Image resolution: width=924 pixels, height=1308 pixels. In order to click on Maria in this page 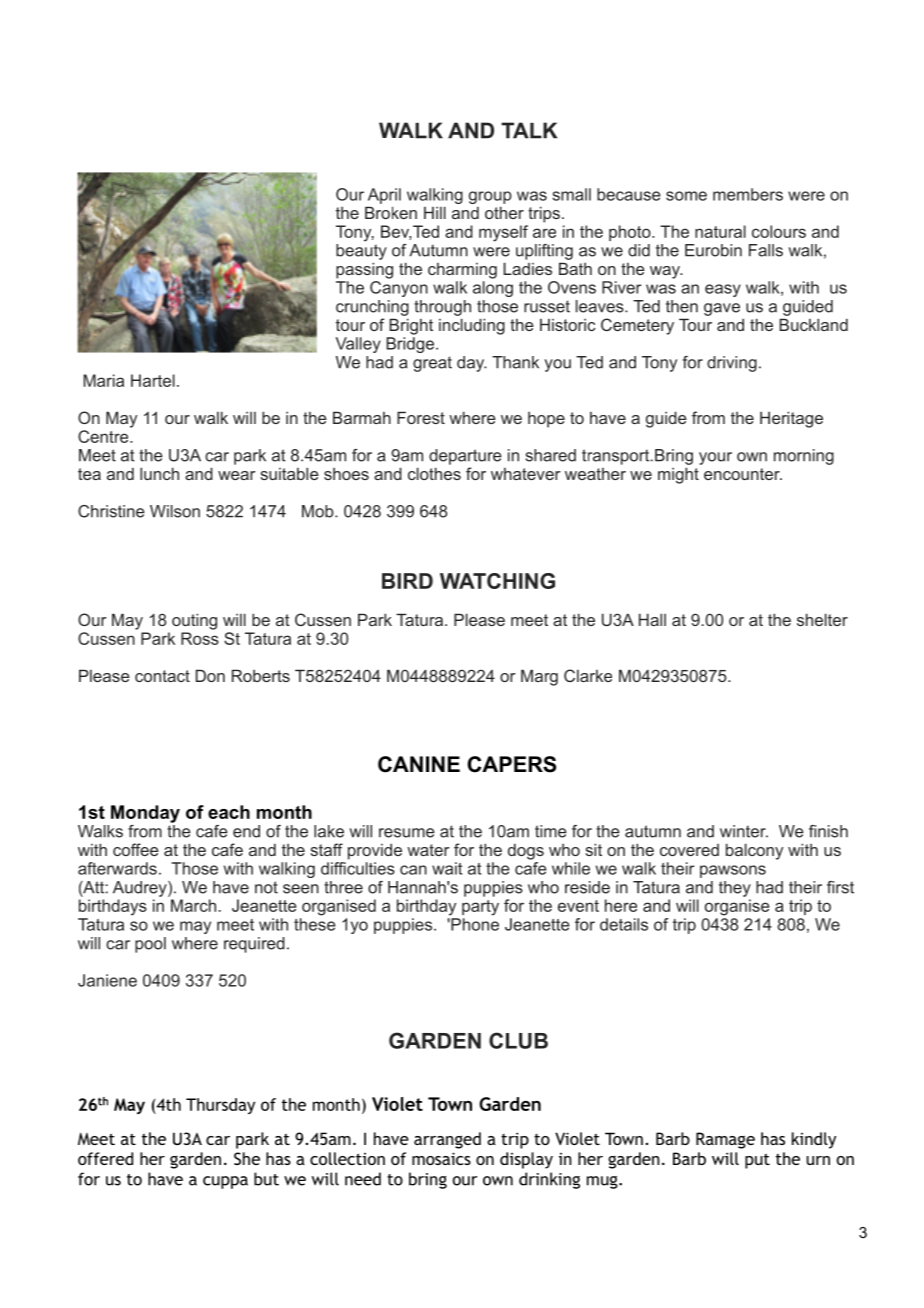, I will do `click(103, 380)`.
